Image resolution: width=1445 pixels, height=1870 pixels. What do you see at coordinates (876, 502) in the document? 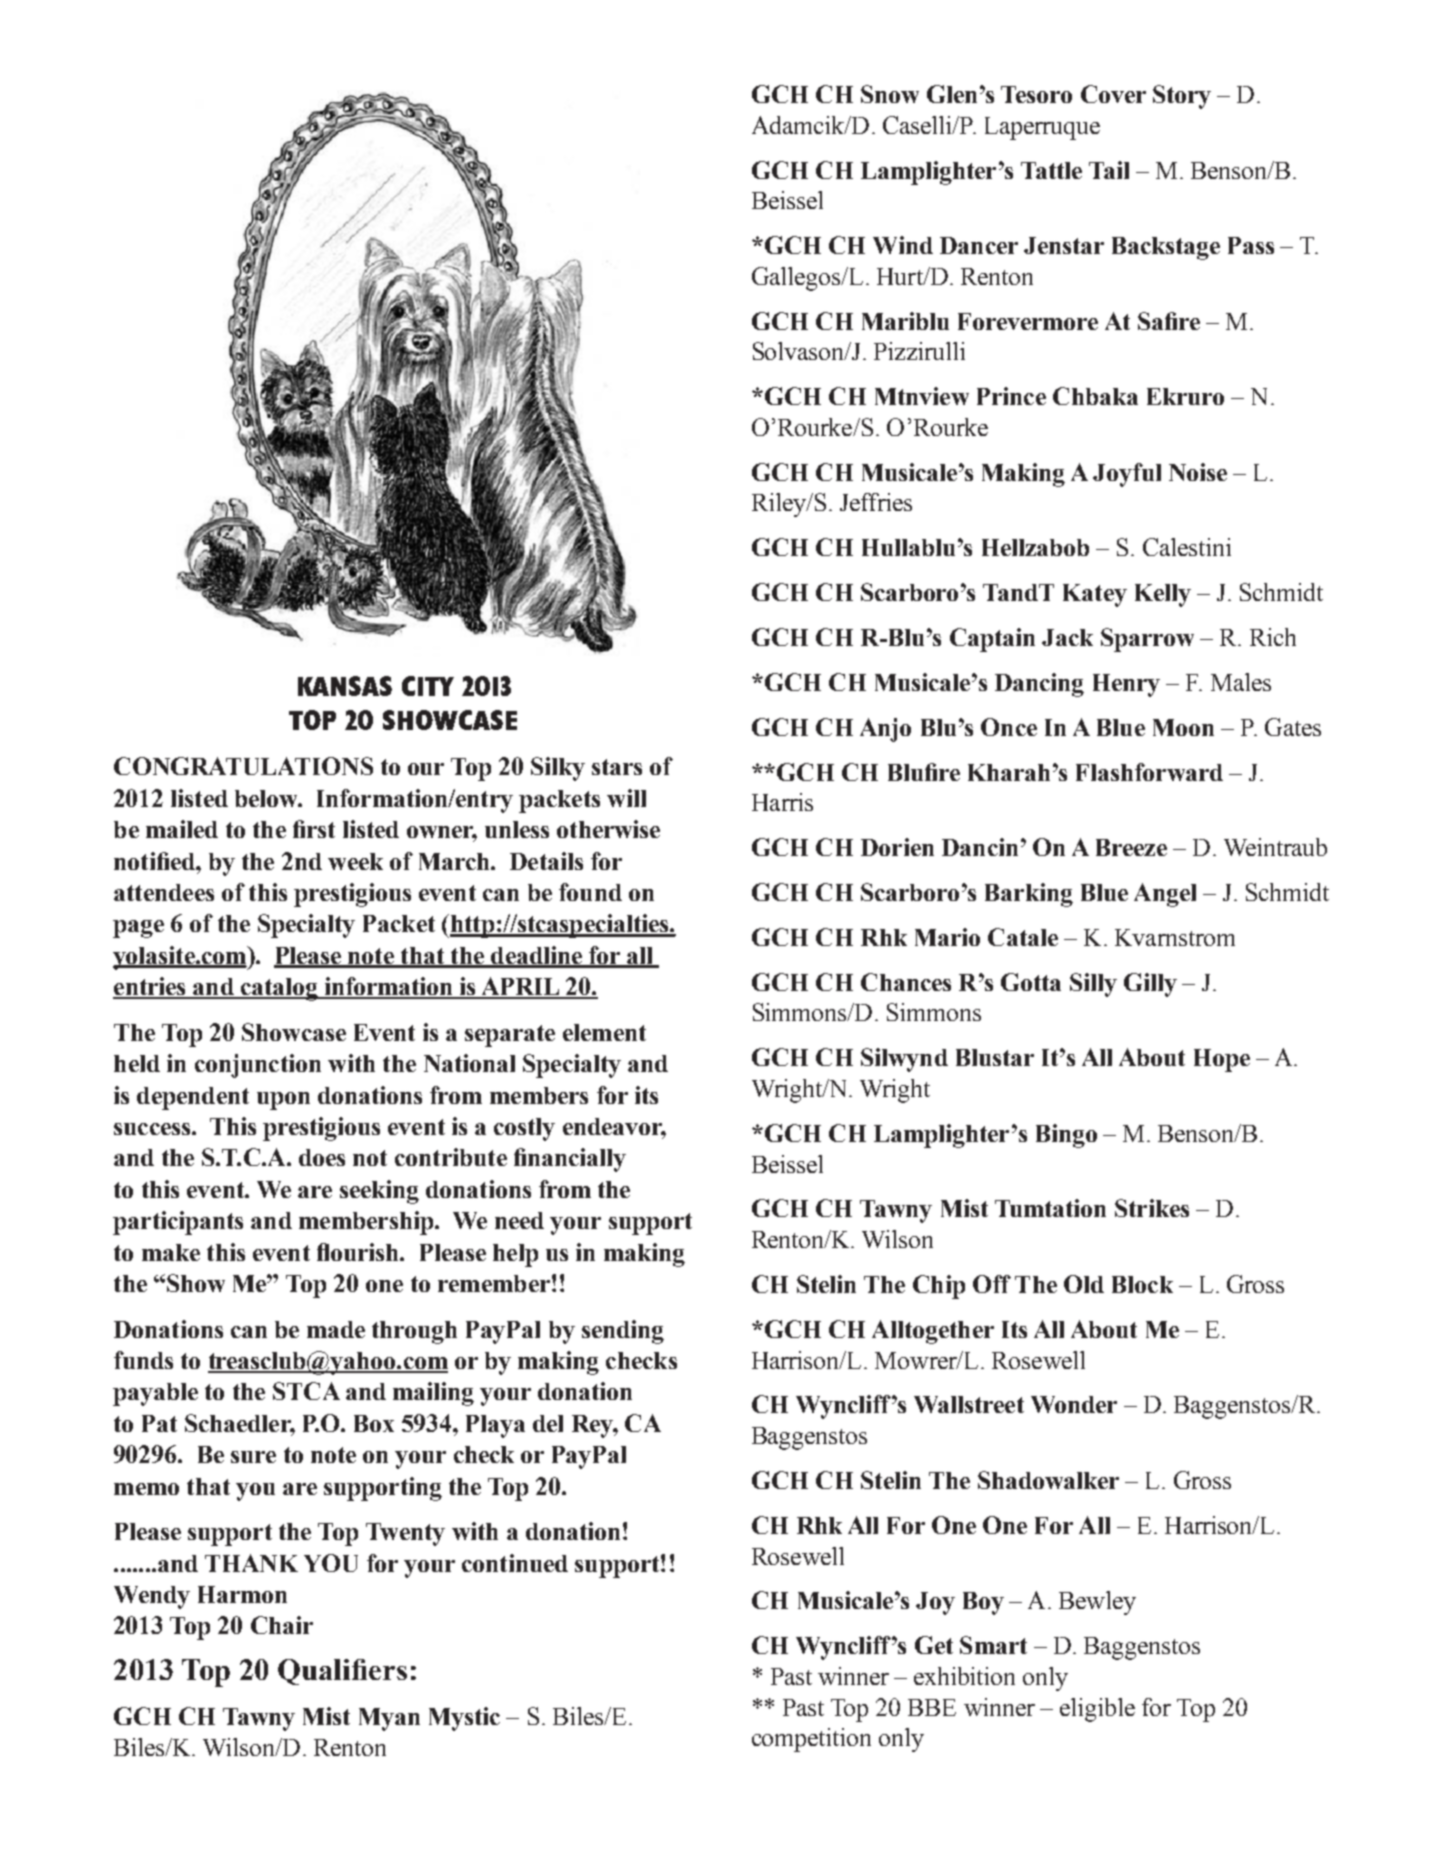
I see `Jeffries` at bounding box center [876, 502].
